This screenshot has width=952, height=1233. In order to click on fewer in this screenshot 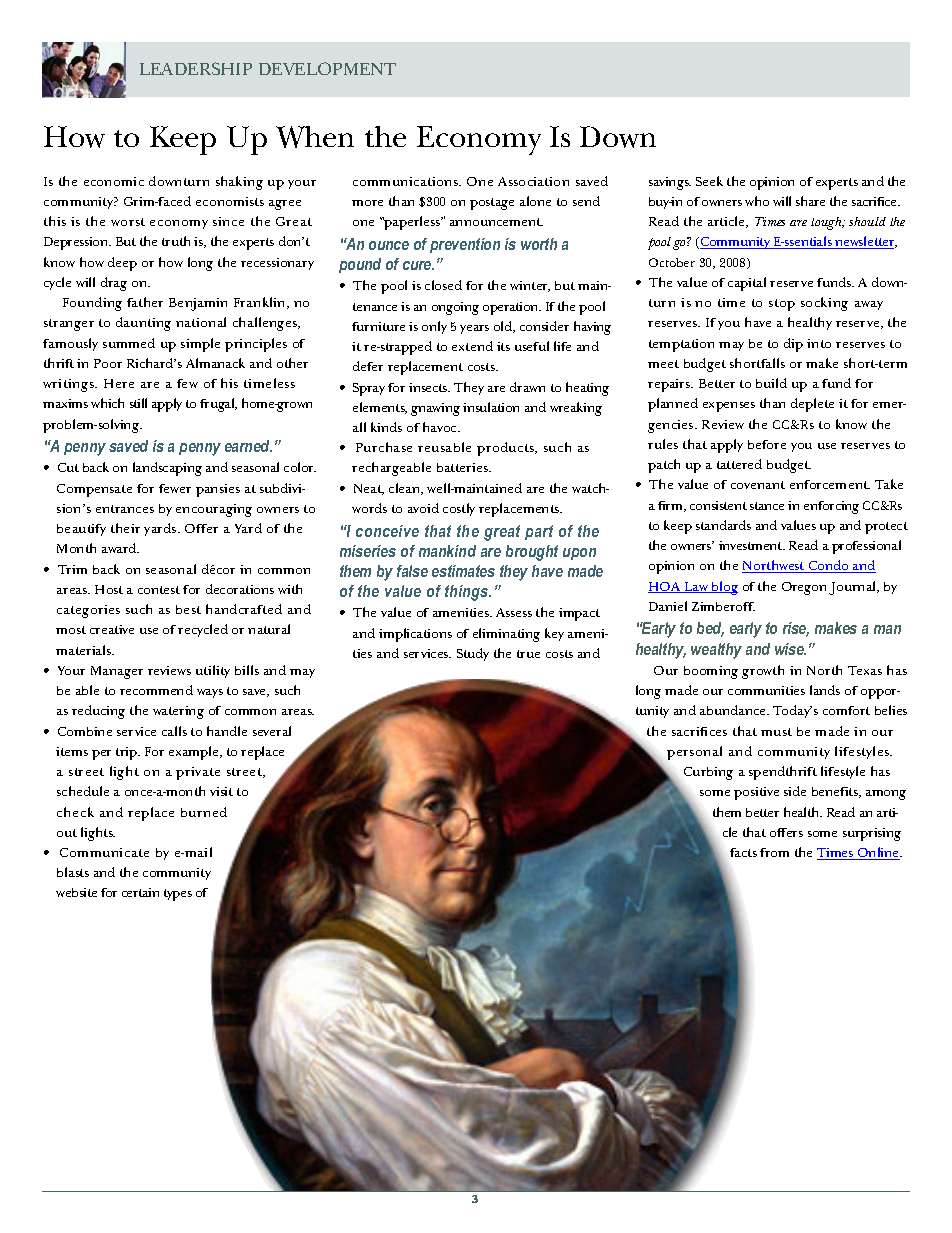, I will do `click(175, 488)`.
